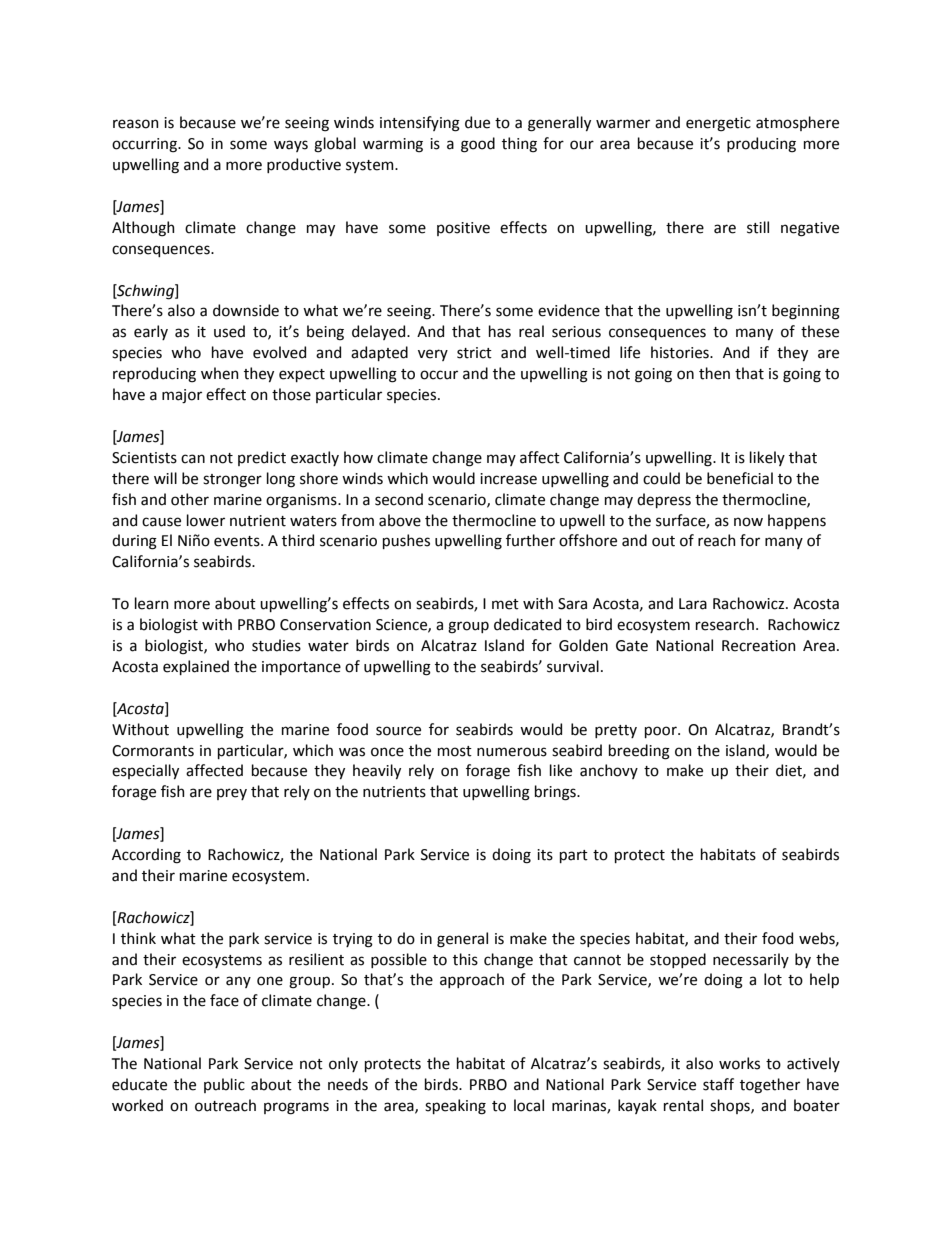 The height and width of the document is (1233, 952). What do you see at coordinates (224, 1085) in the document?
I see `public` at bounding box center [224, 1085].
